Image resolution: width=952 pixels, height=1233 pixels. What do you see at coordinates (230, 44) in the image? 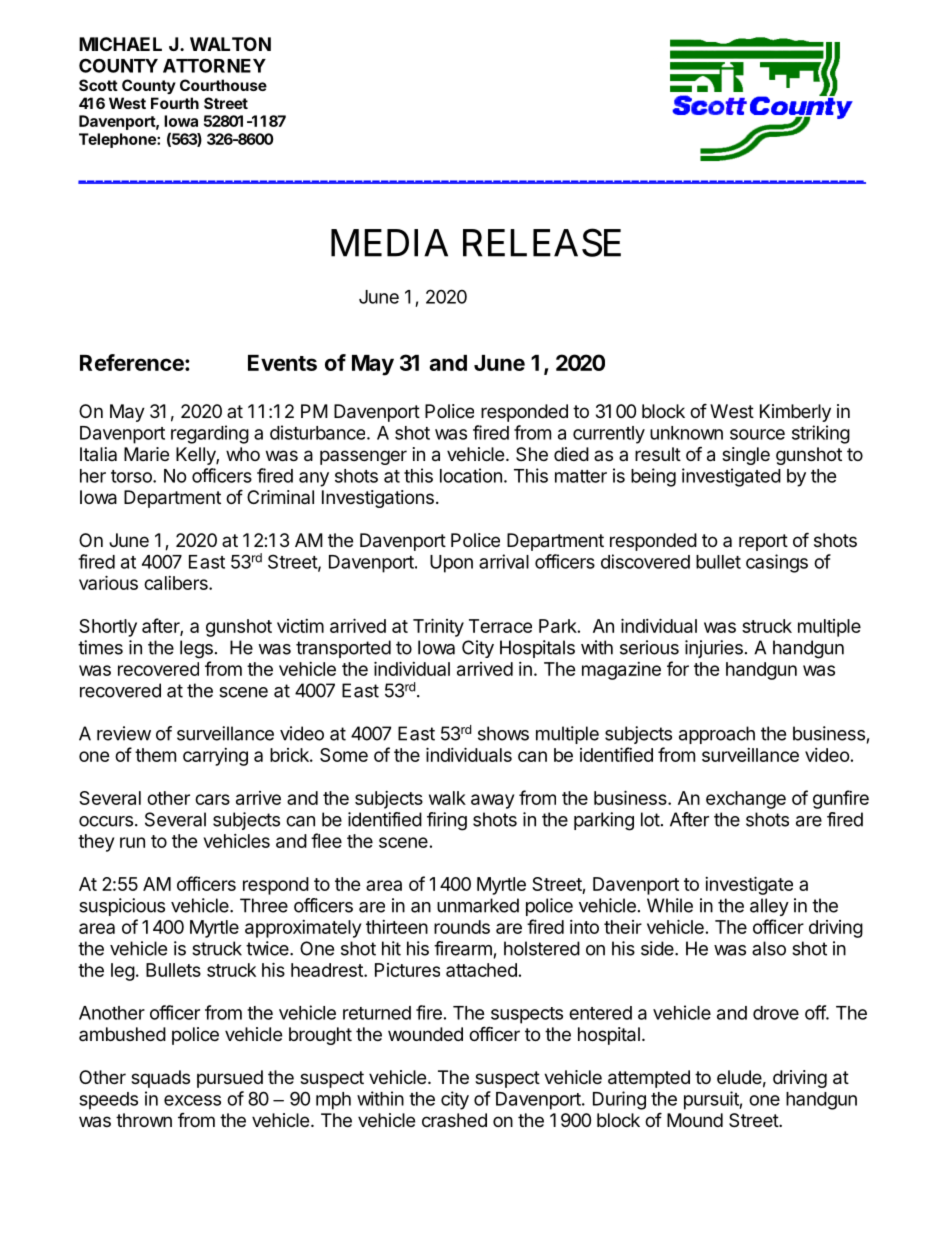
I see `WALTON` at bounding box center [230, 44].
